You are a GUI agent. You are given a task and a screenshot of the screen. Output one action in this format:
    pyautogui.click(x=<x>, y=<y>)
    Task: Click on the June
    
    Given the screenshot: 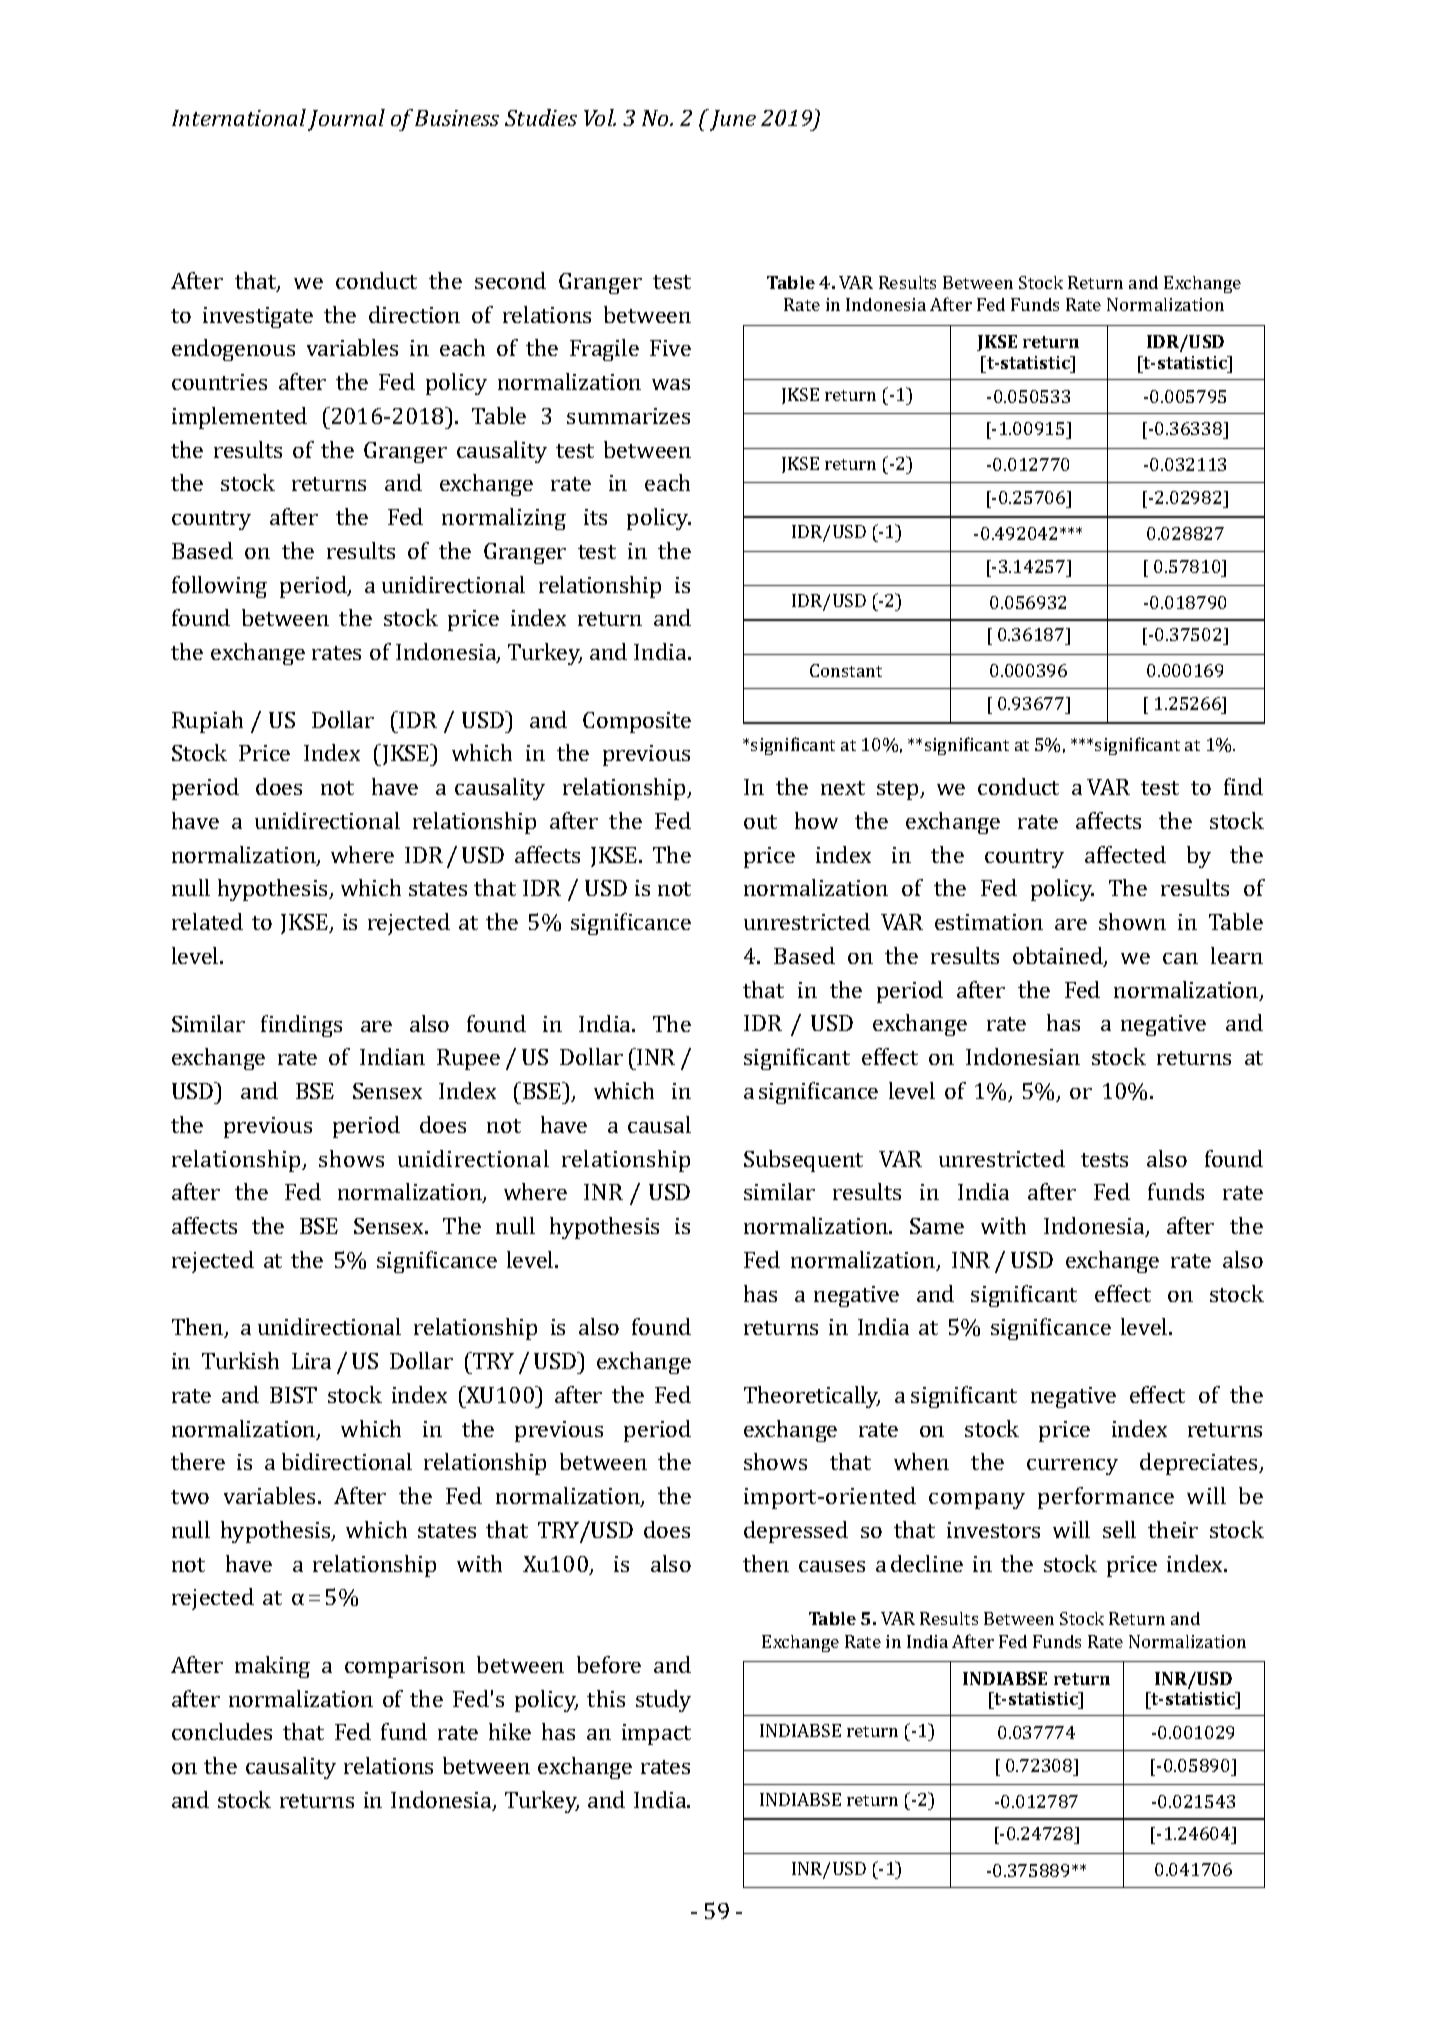 What is the action you would take?
    pyautogui.click(x=731, y=120)
